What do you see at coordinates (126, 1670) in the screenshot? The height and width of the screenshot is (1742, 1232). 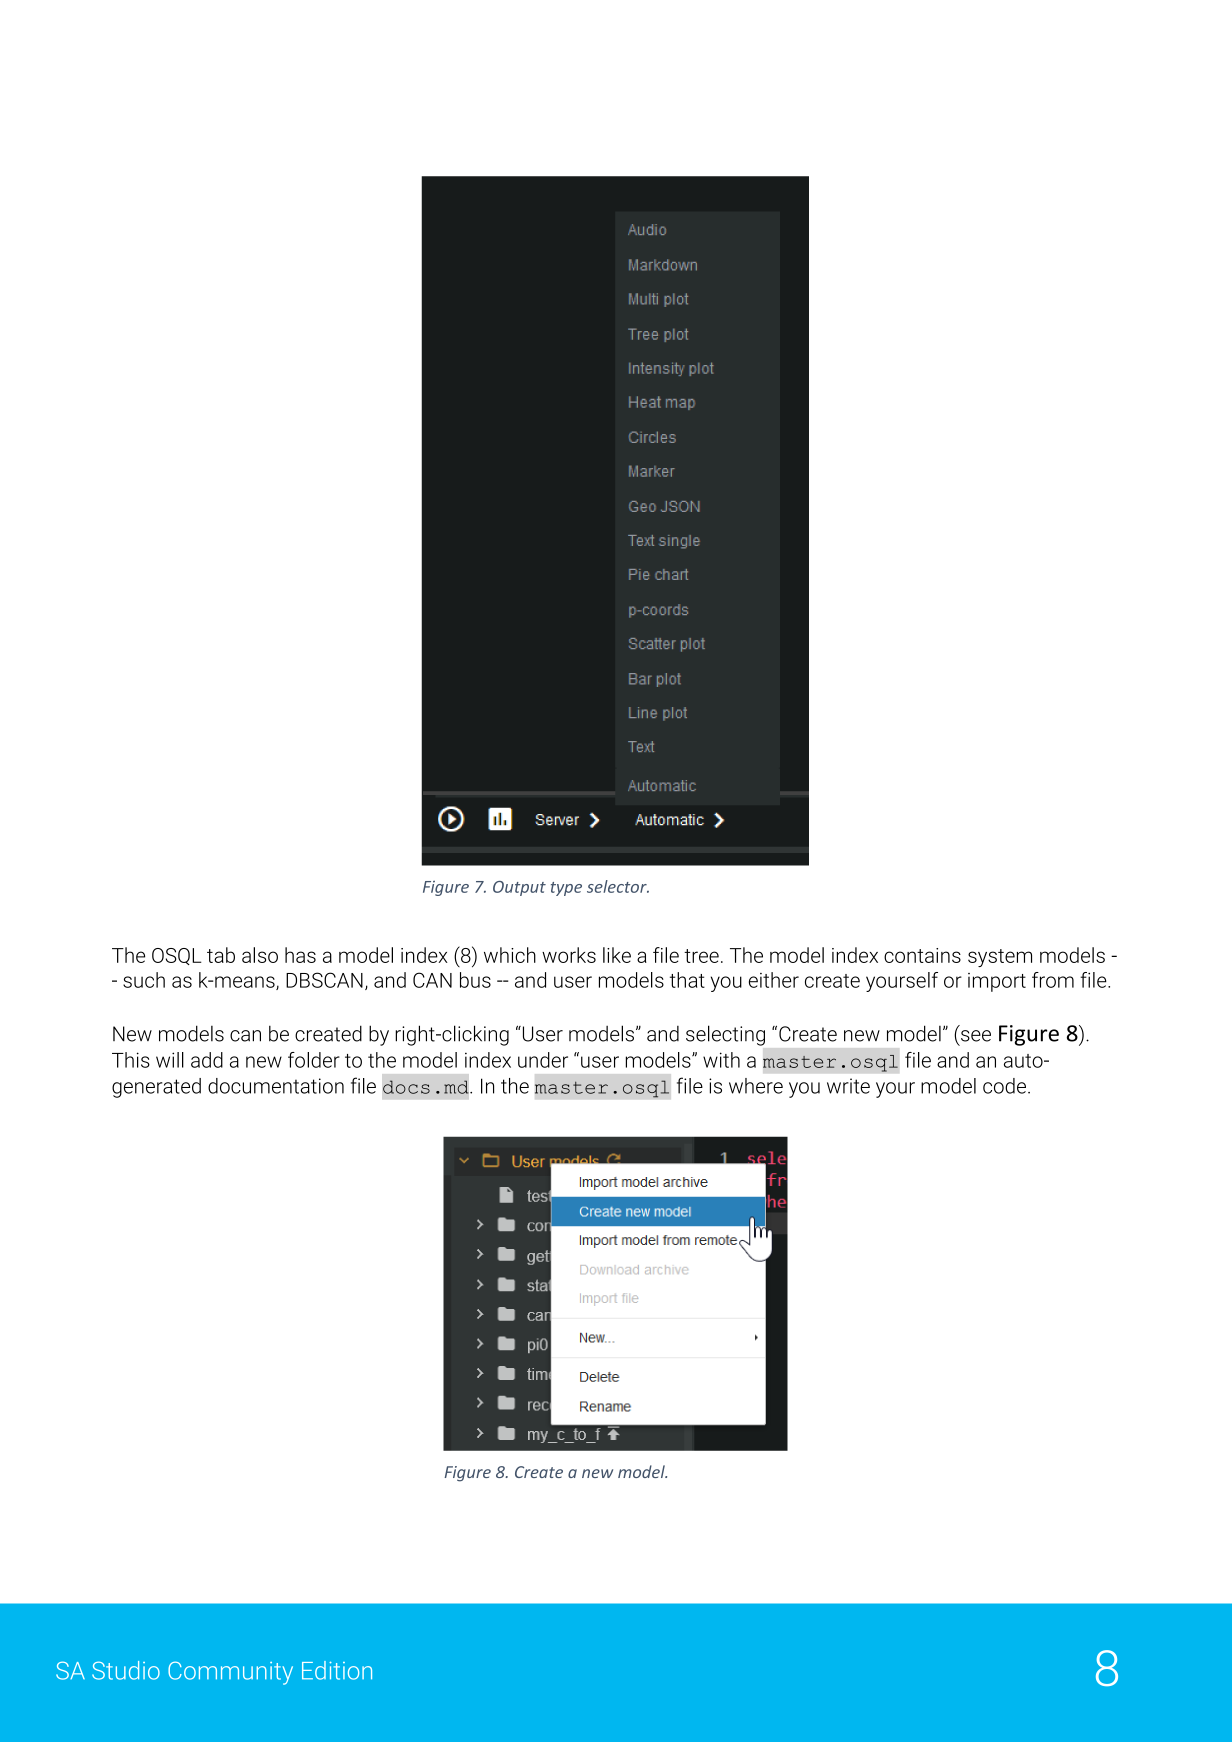 I see `Studio` at bounding box center [126, 1670].
